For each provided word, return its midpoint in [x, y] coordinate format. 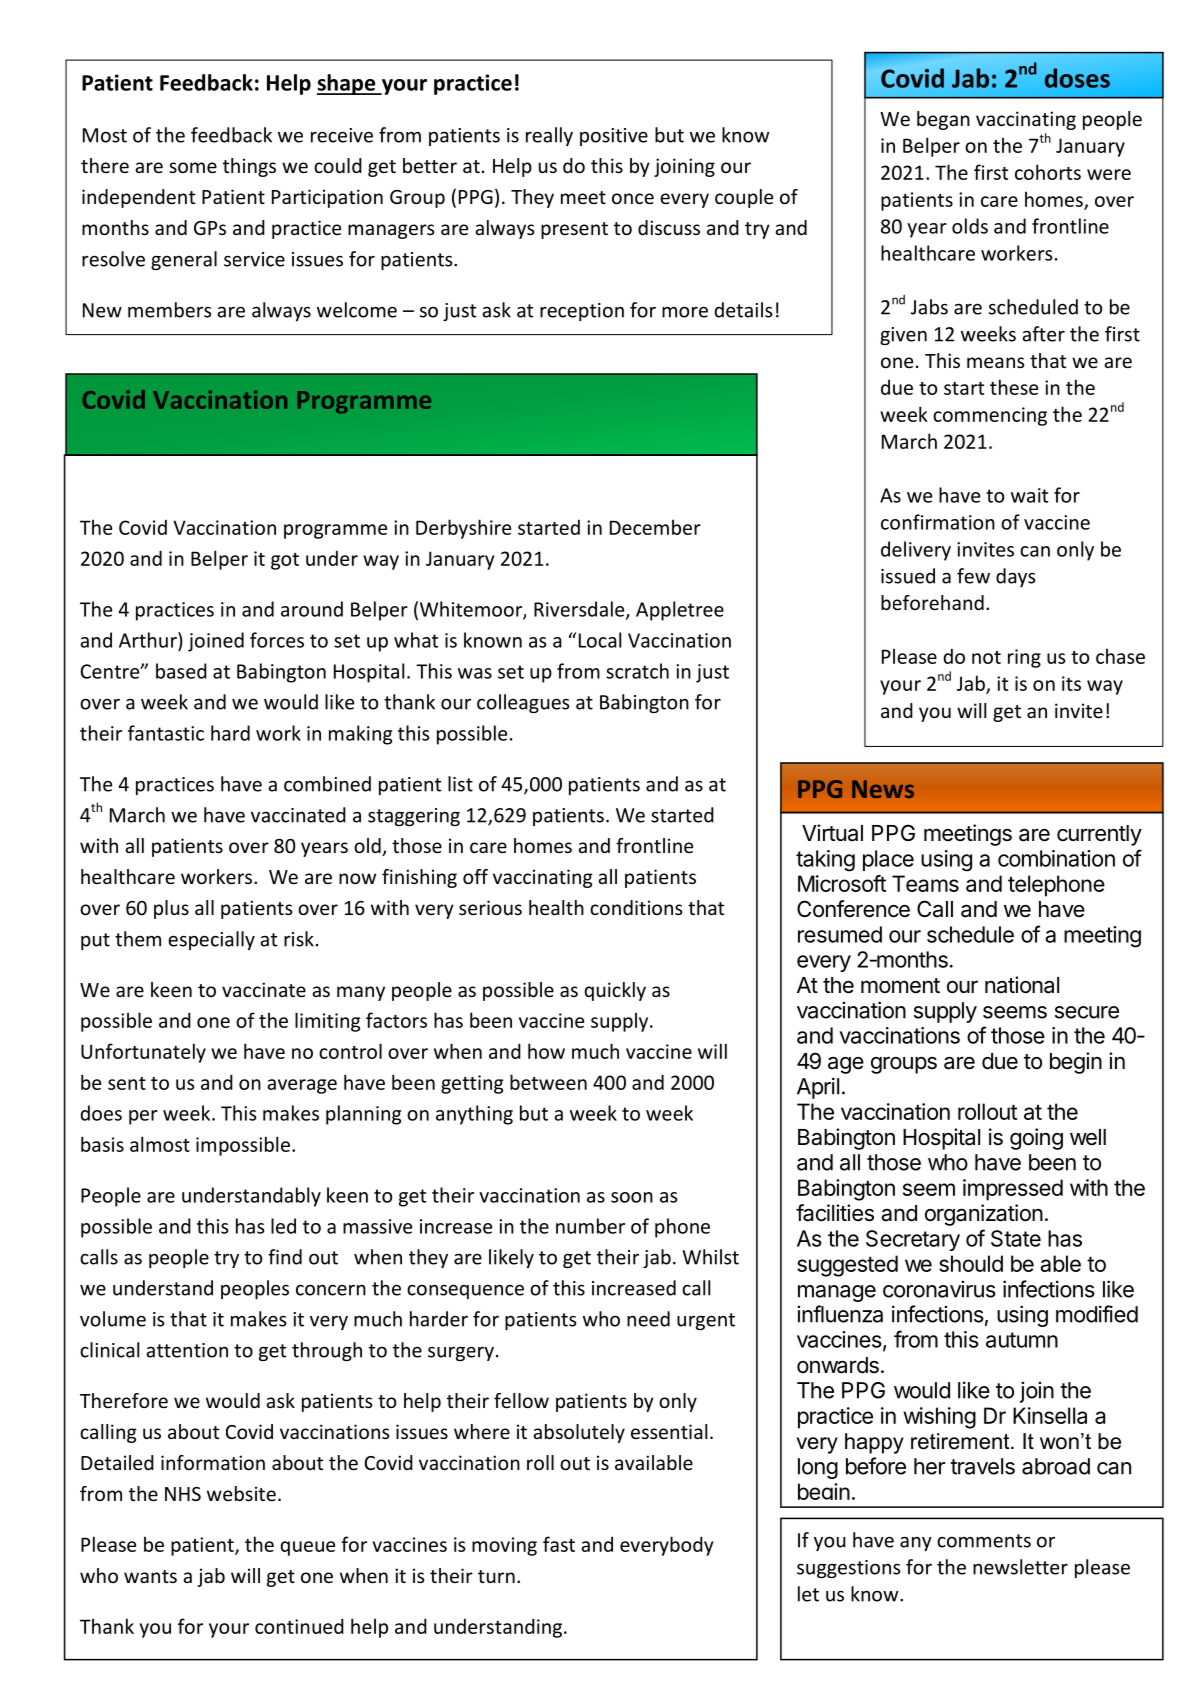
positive [614, 137]
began [943, 120]
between [548, 1082]
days [1016, 577]
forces [277, 640]
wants [150, 1576]
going [1036, 1139]
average [302, 1086]
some [193, 167]
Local [600, 640]
